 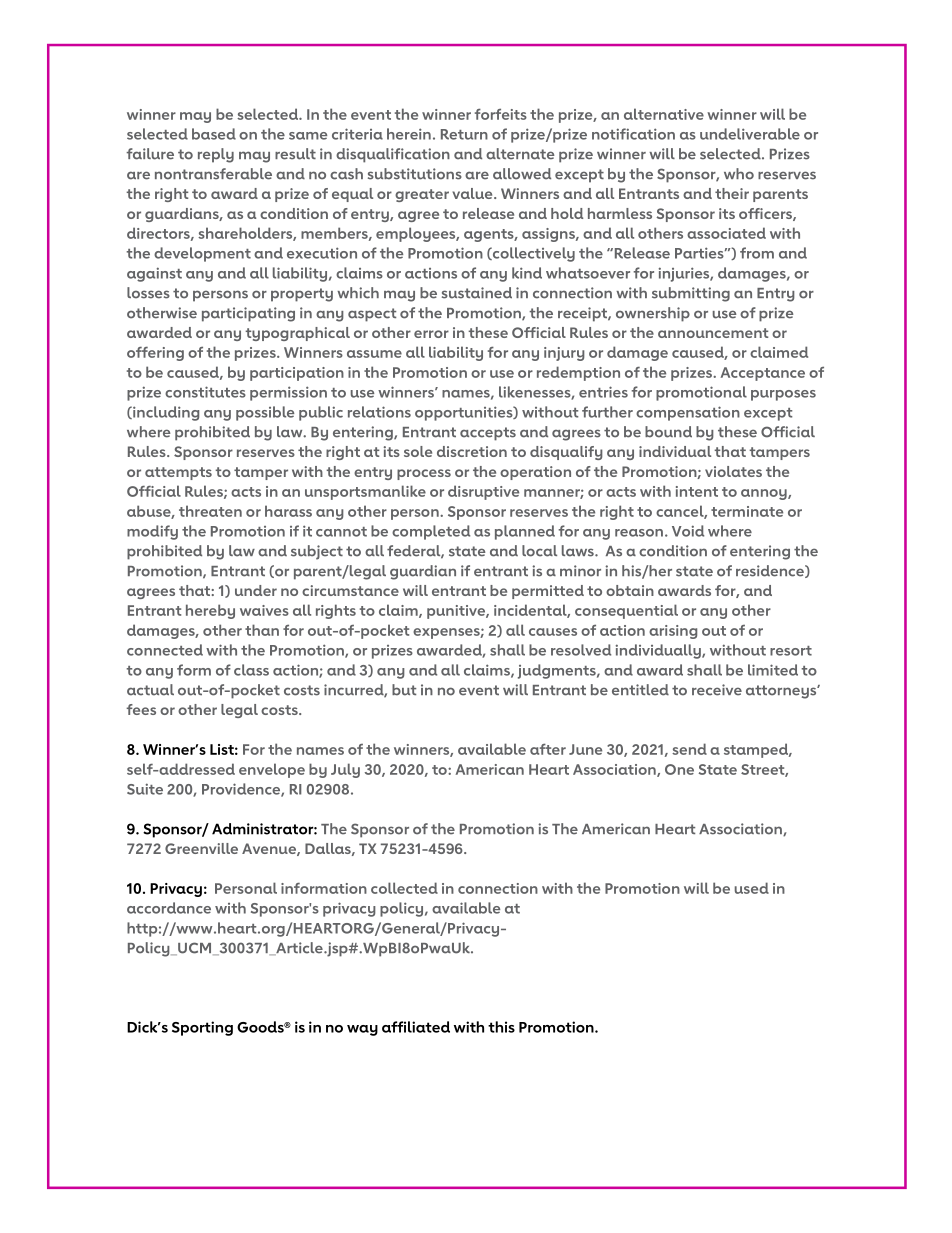 I want to click on collected, so click(x=404, y=888).
